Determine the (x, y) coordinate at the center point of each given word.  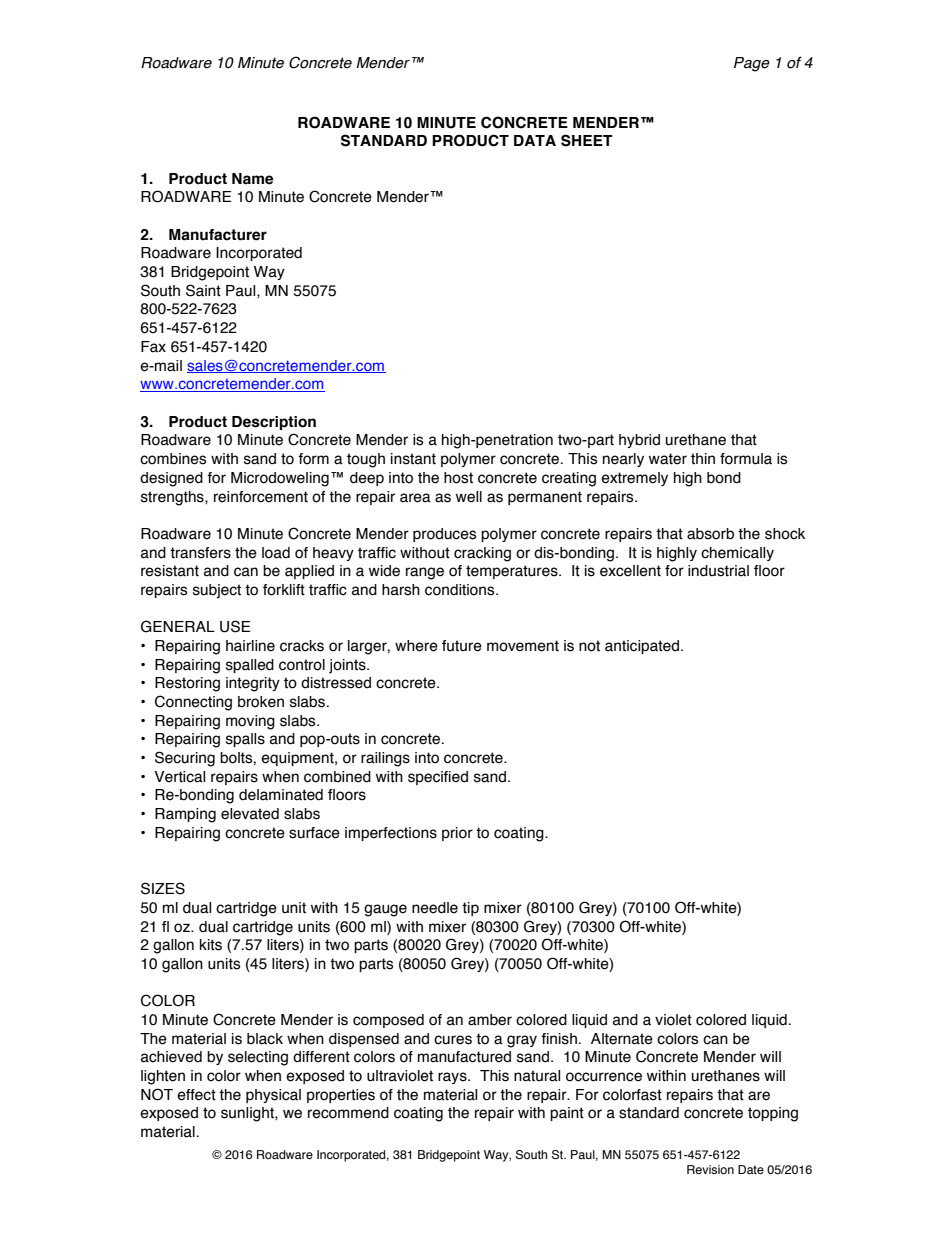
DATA (535, 140)
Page (752, 64)
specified (438, 778)
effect (196, 1095)
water (668, 459)
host (458, 478)
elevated (250, 814)
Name (252, 179)
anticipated (642, 647)
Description (274, 423)
